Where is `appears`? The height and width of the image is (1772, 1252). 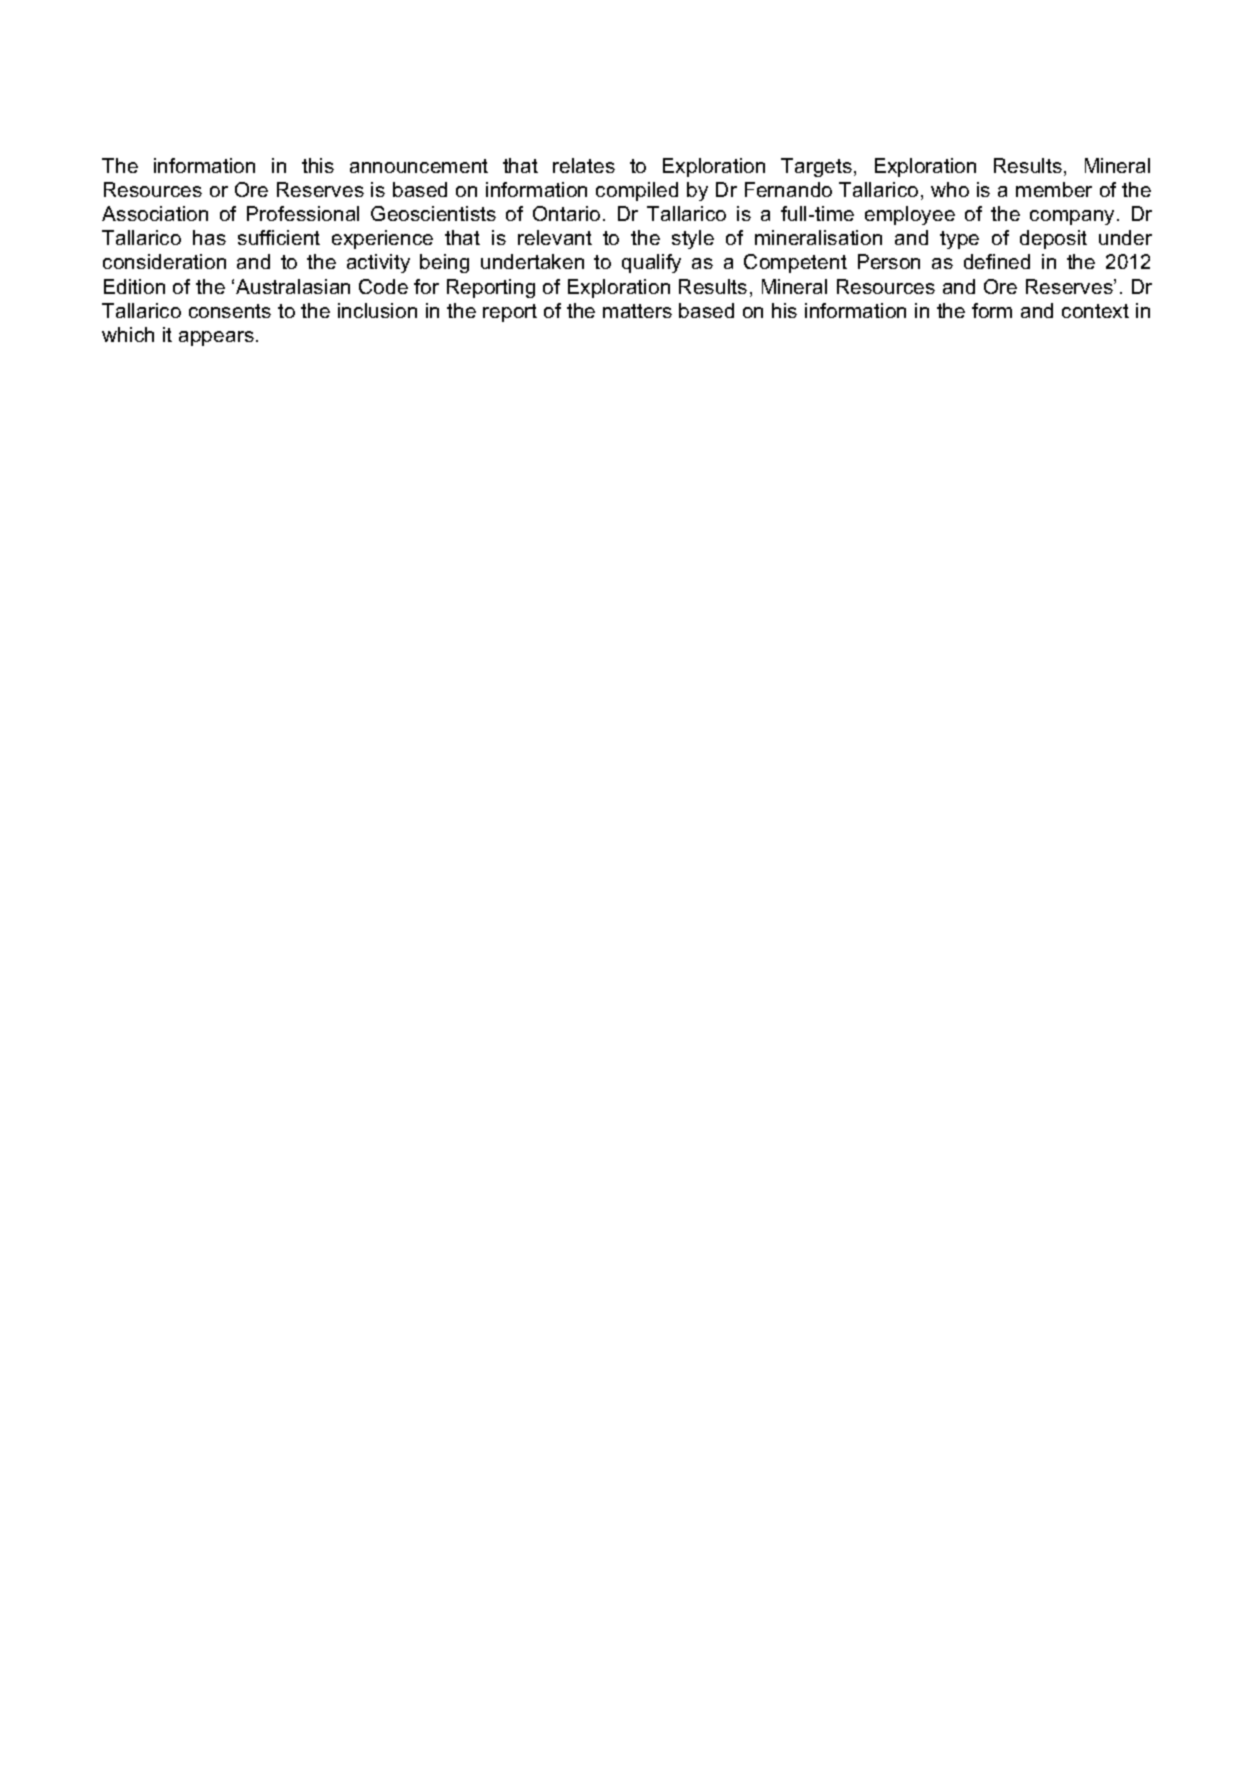 appears is located at coordinates (216, 338).
